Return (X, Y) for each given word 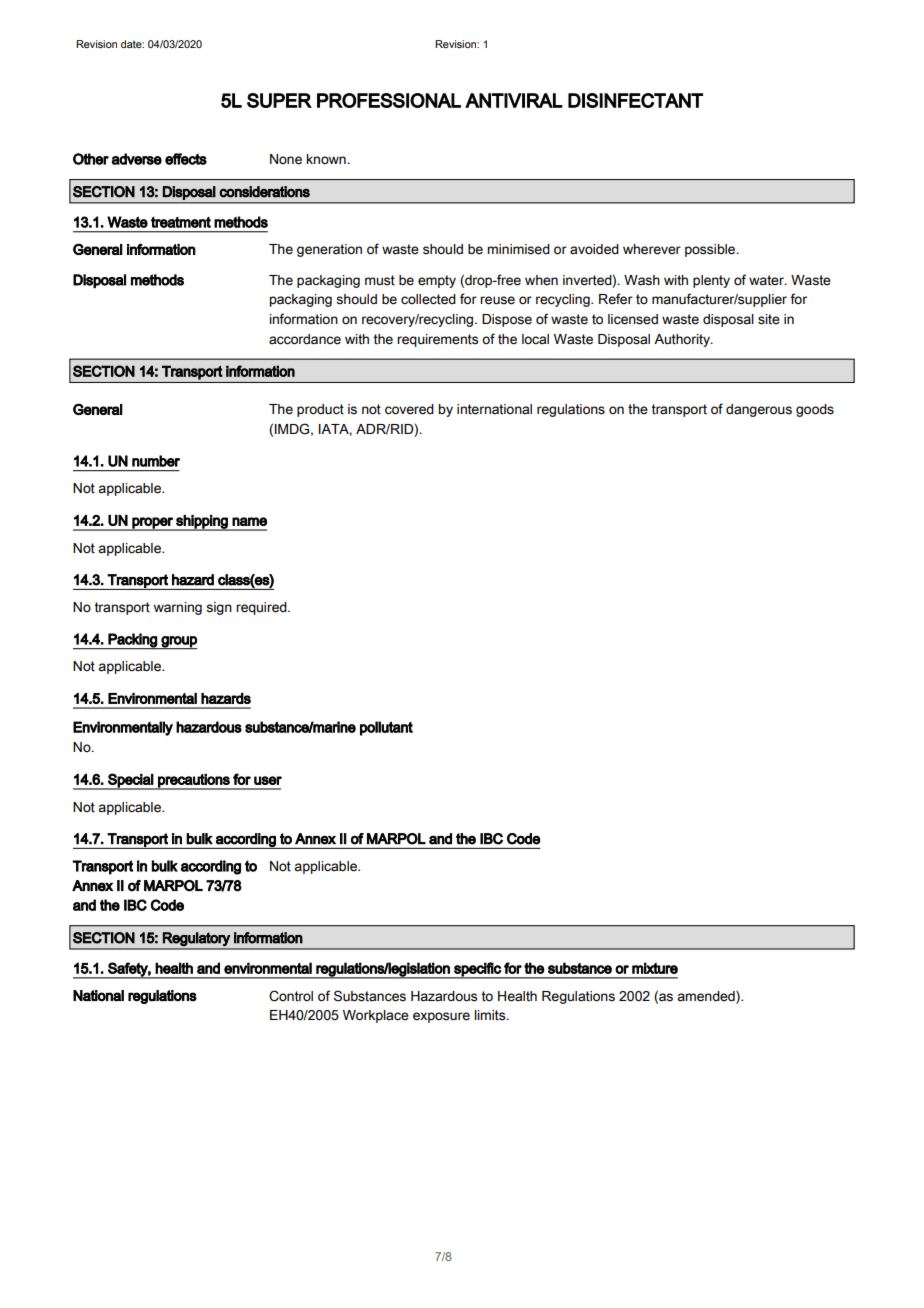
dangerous (759, 410)
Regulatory (196, 939)
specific (477, 970)
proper (152, 524)
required (262, 608)
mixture (655, 968)
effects (186, 159)
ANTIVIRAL (514, 100)
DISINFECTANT (635, 100)
